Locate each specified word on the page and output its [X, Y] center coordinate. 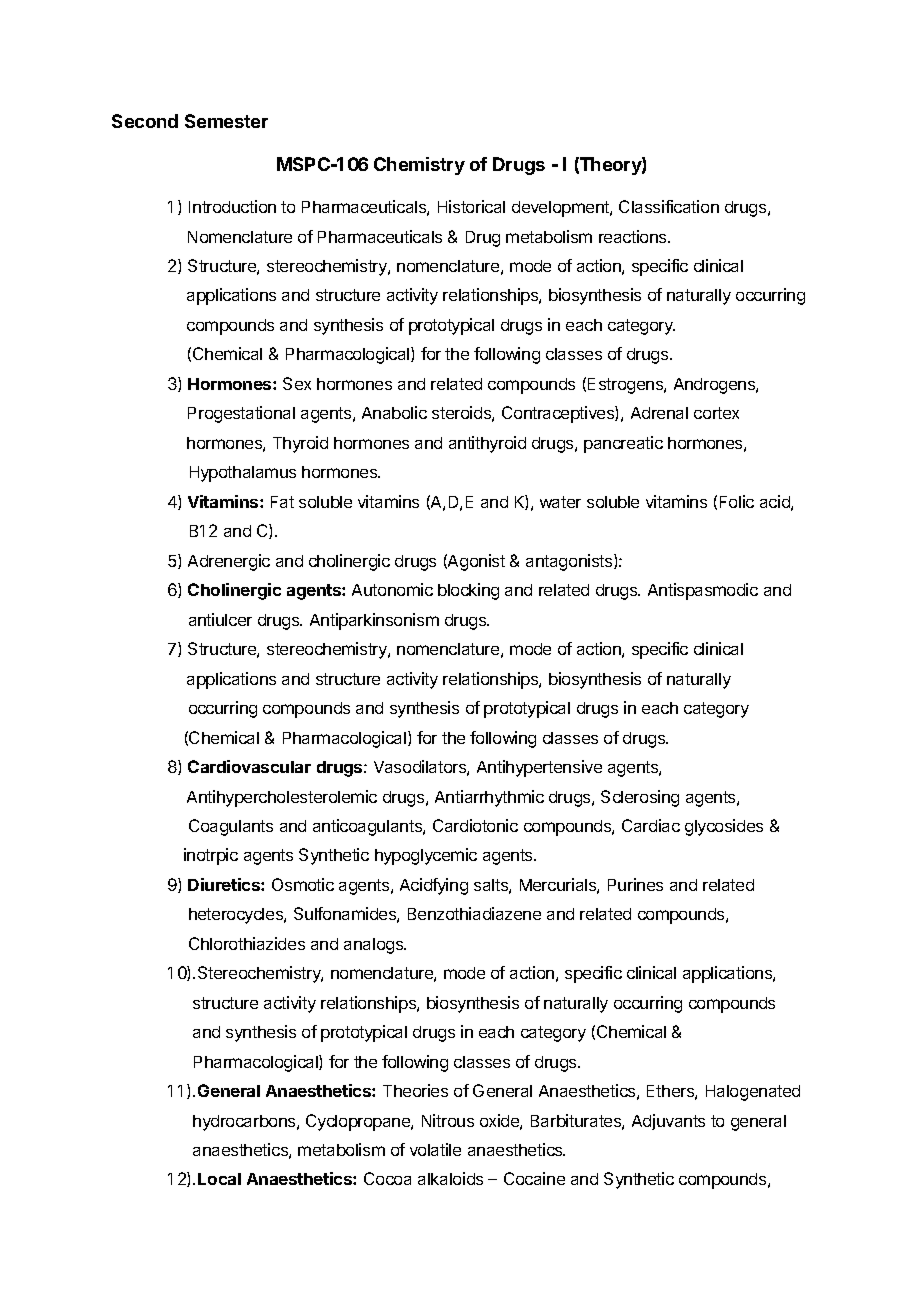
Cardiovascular [249, 766]
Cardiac [651, 825]
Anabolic [394, 412]
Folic [737, 501]
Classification [669, 206]
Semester [226, 121]
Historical [471, 206]
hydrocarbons [245, 1123]
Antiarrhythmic [489, 798]
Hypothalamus [243, 474]
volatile [435, 1149]
